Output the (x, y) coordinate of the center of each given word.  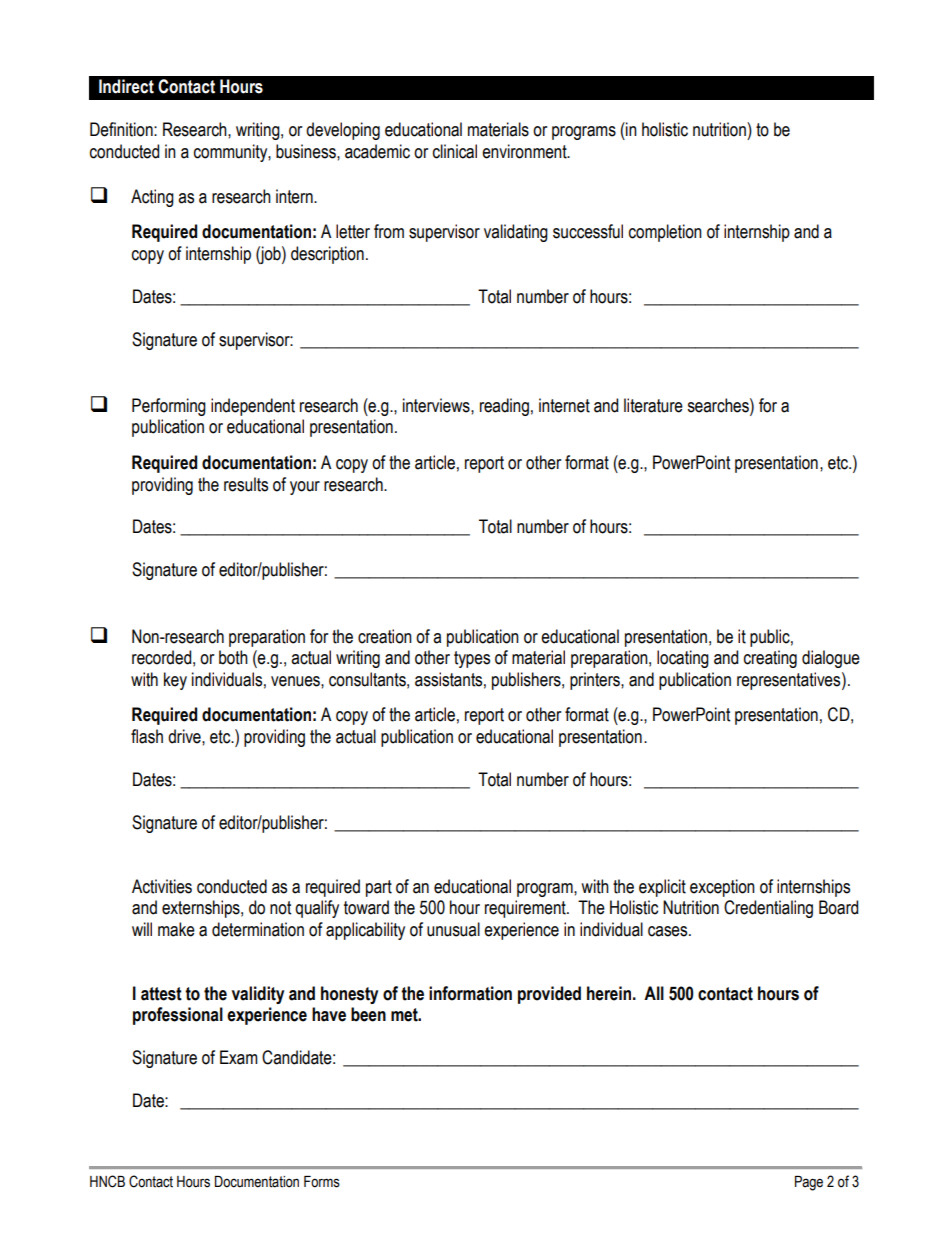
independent (253, 407)
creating (770, 659)
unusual (453, 929)
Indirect (126, 86)
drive (185, 736)
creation (385, 636)
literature (653, 405)
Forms (322, 1182)
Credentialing (768, 909)
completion (665, 233)
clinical (455, 151)
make (176, 929)
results (246, 484)
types (472, 659)
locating (683, 659)
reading (504, 407)
